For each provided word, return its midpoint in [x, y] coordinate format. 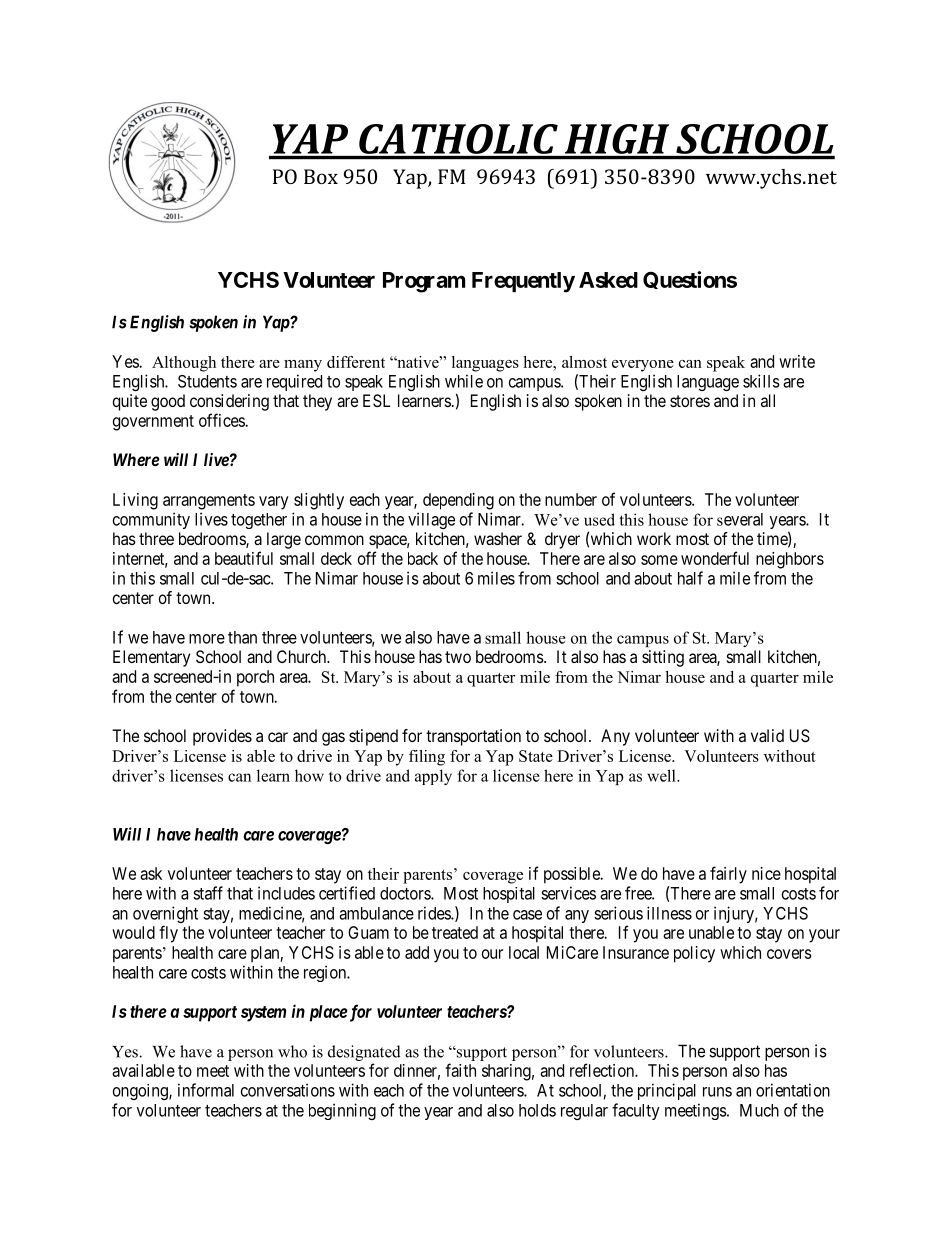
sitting [663, 658]
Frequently [523, 282]
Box [321, 176]
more [207, 639]
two [458, 657]
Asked [608, 280]
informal [206, 1090]
